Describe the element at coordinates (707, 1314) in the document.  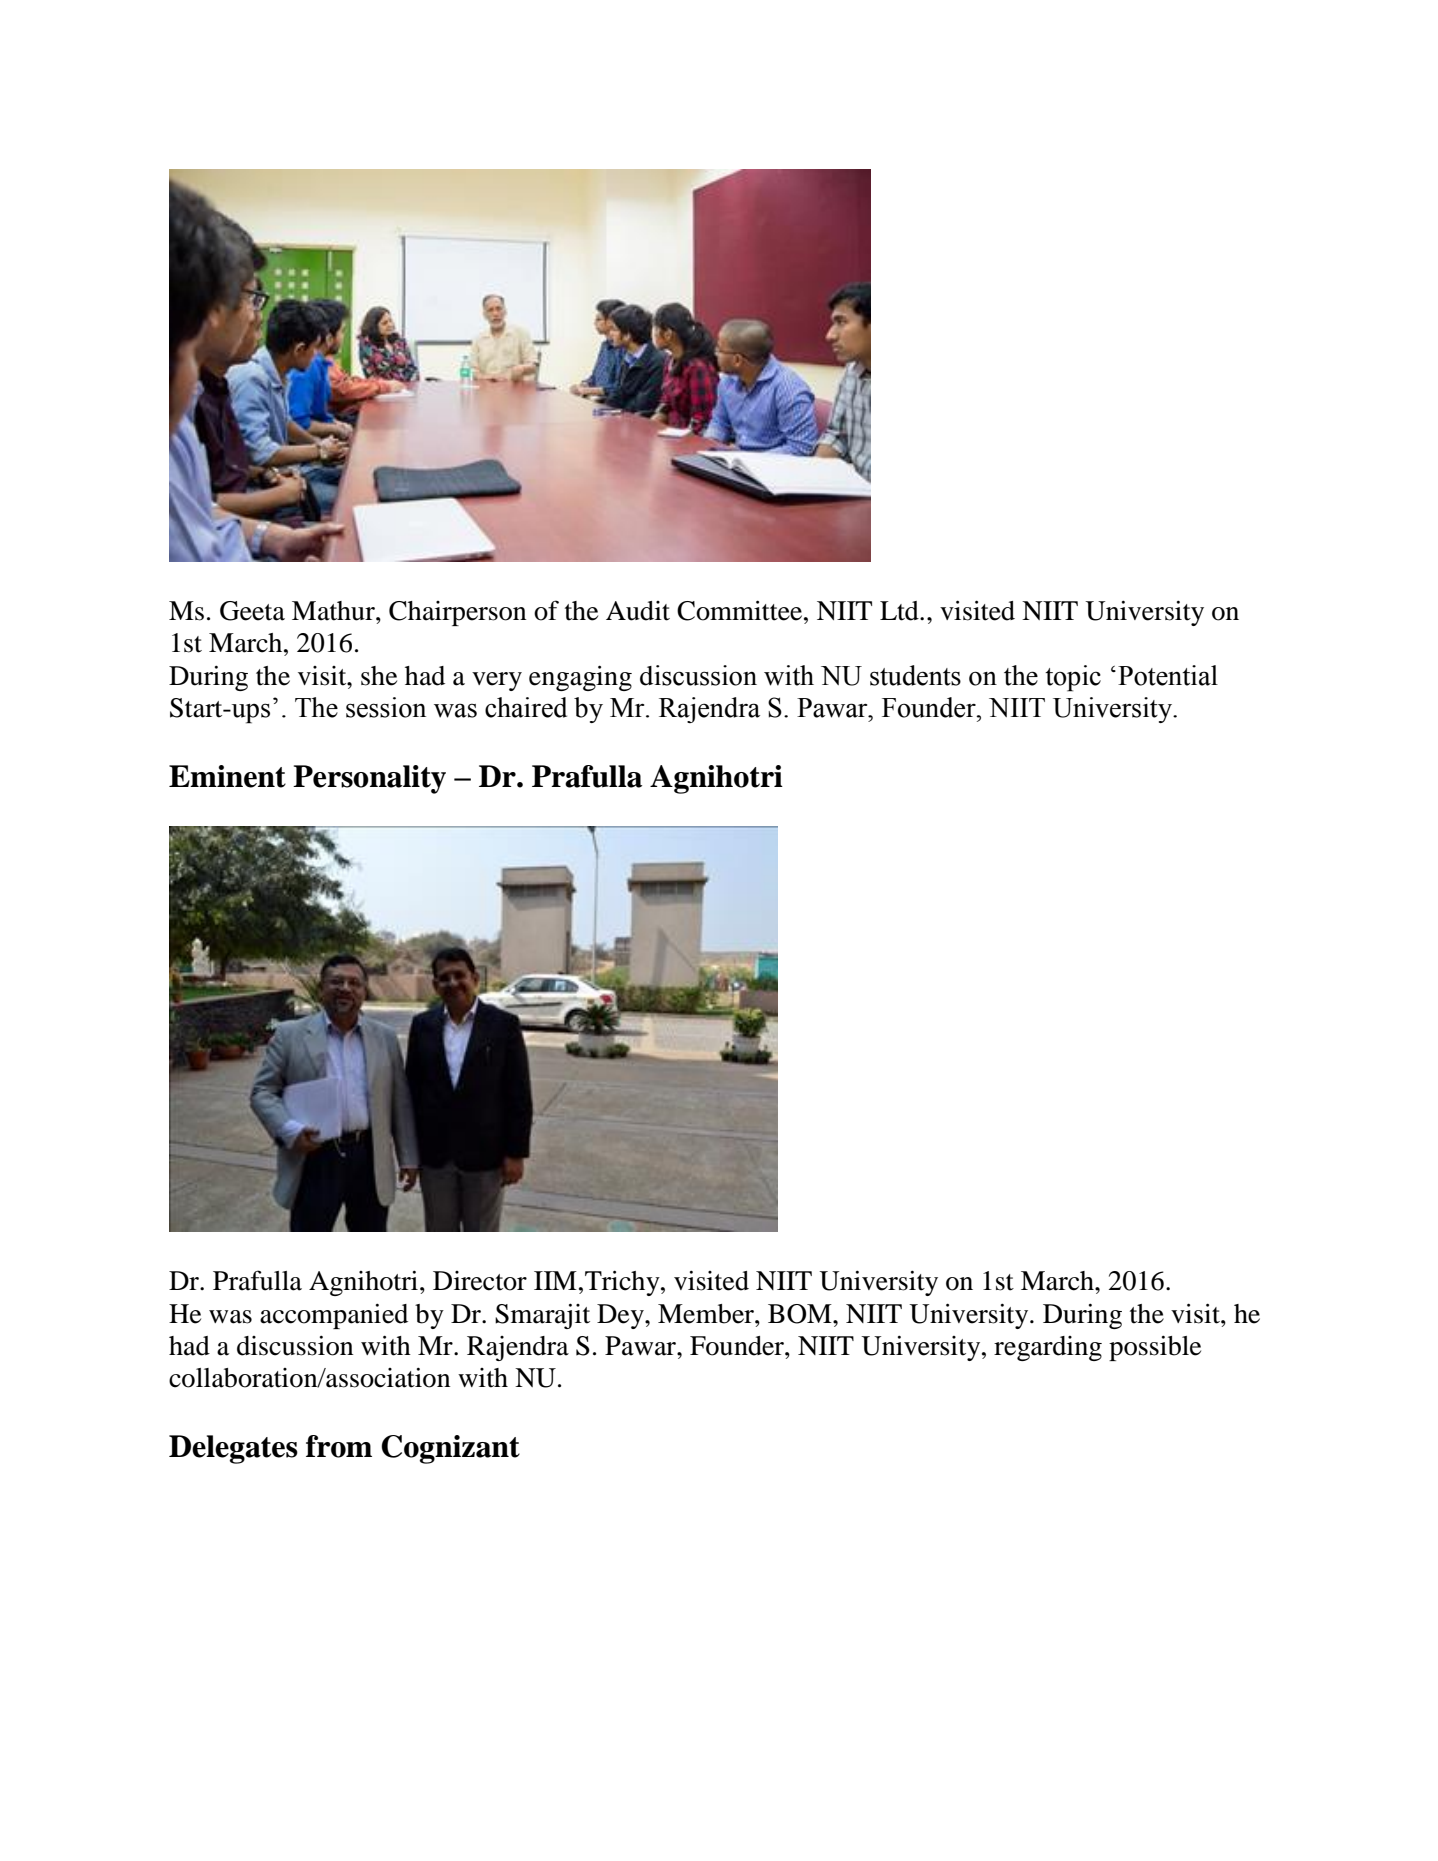
I see `Member` at that location.
